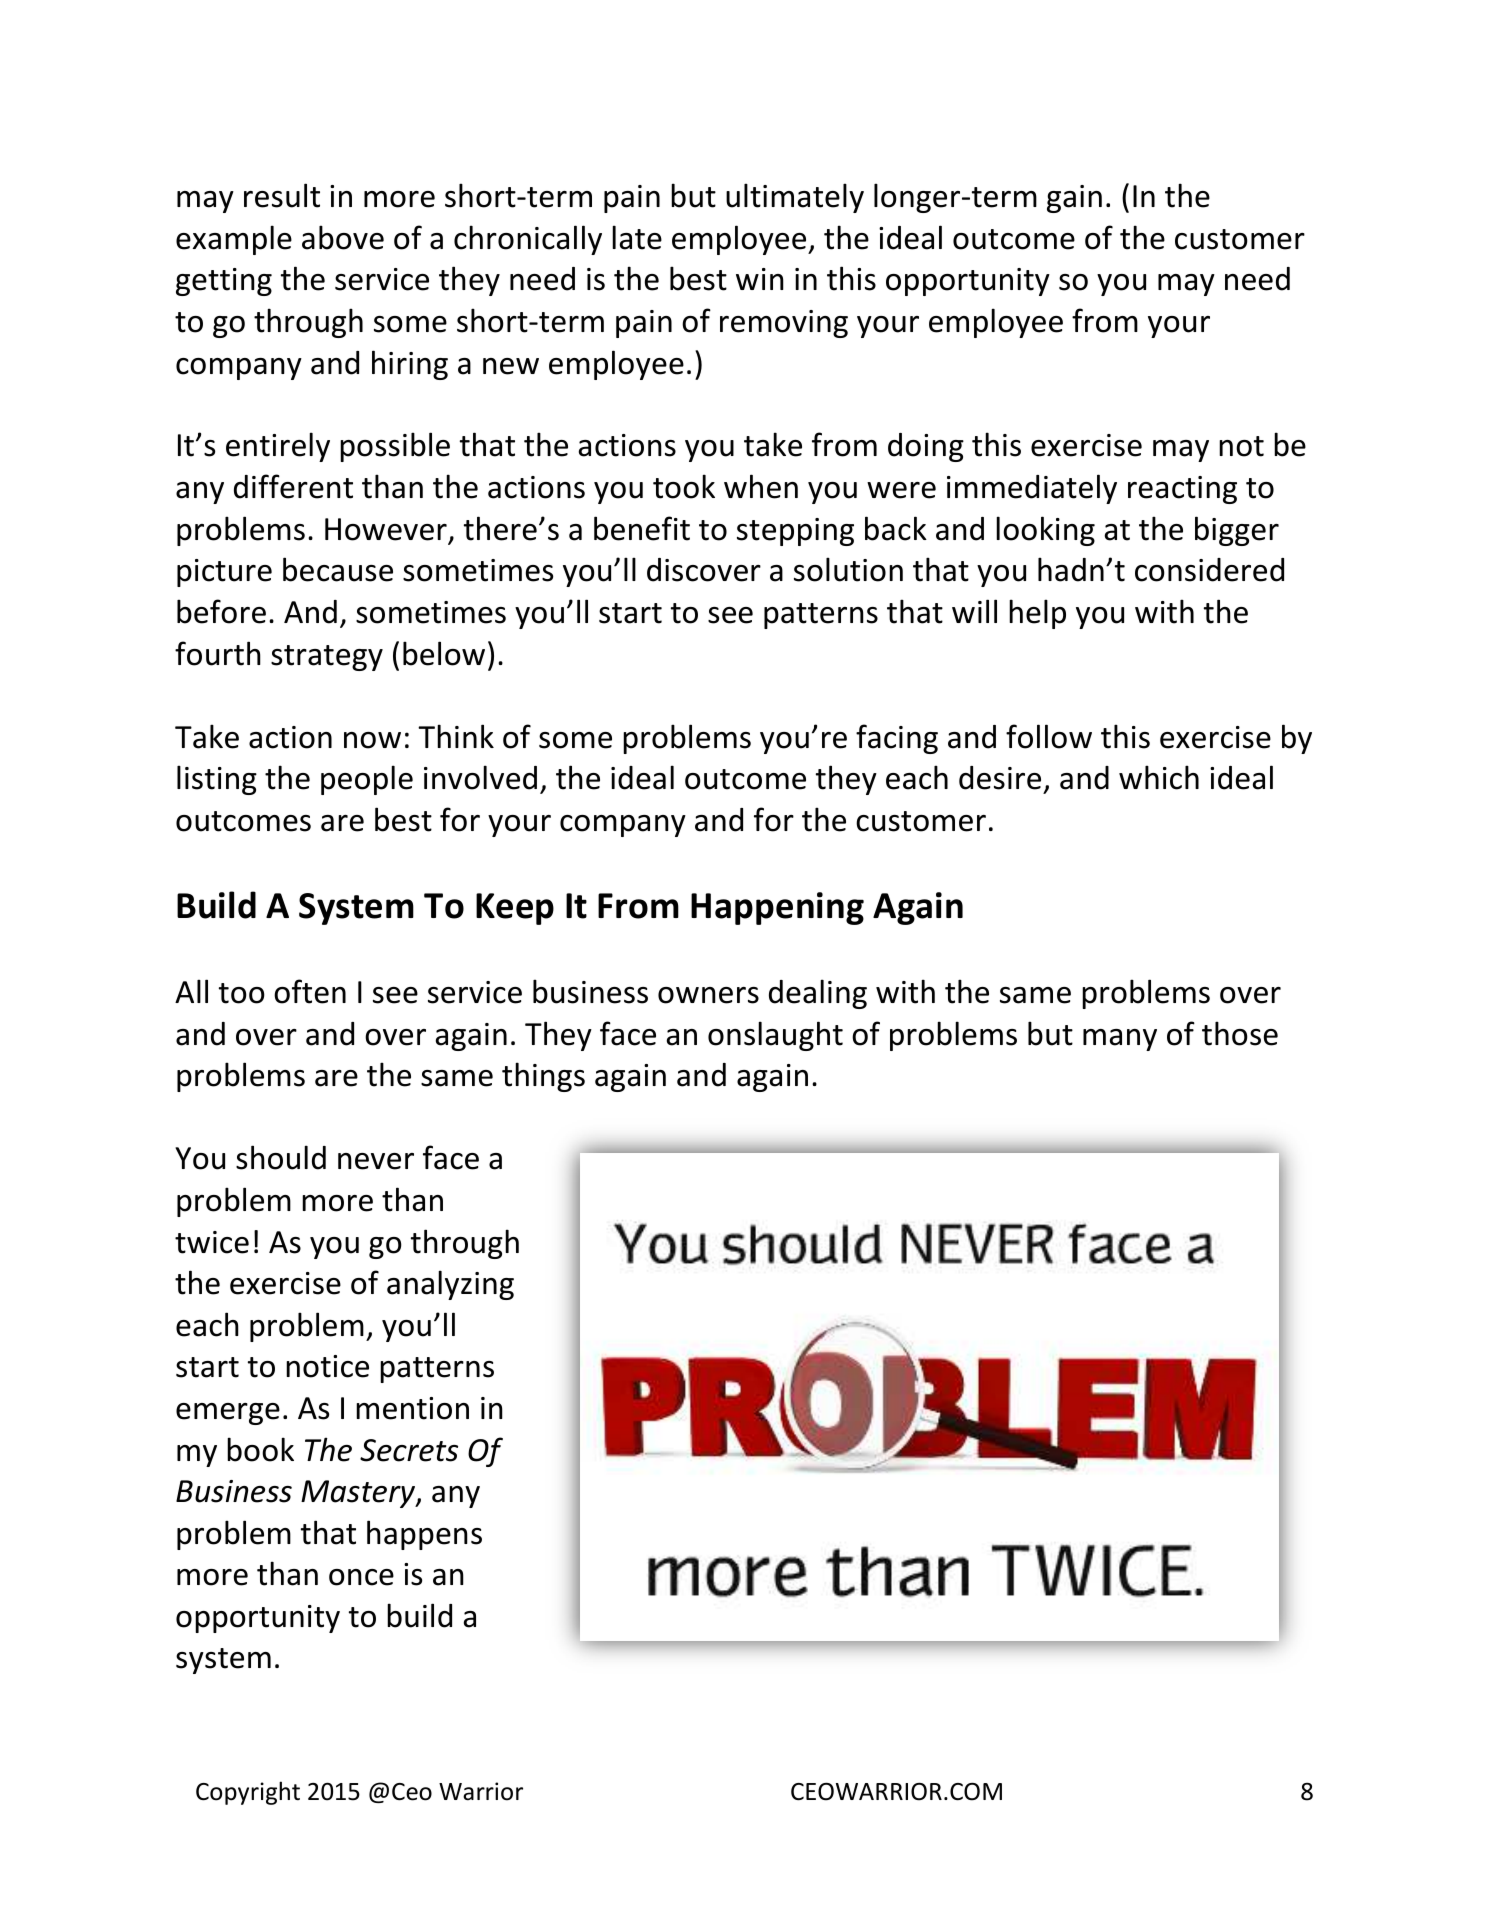 The height and width of the screenshot is (1927, 1489). I want to click on win, so click(760, 279).
